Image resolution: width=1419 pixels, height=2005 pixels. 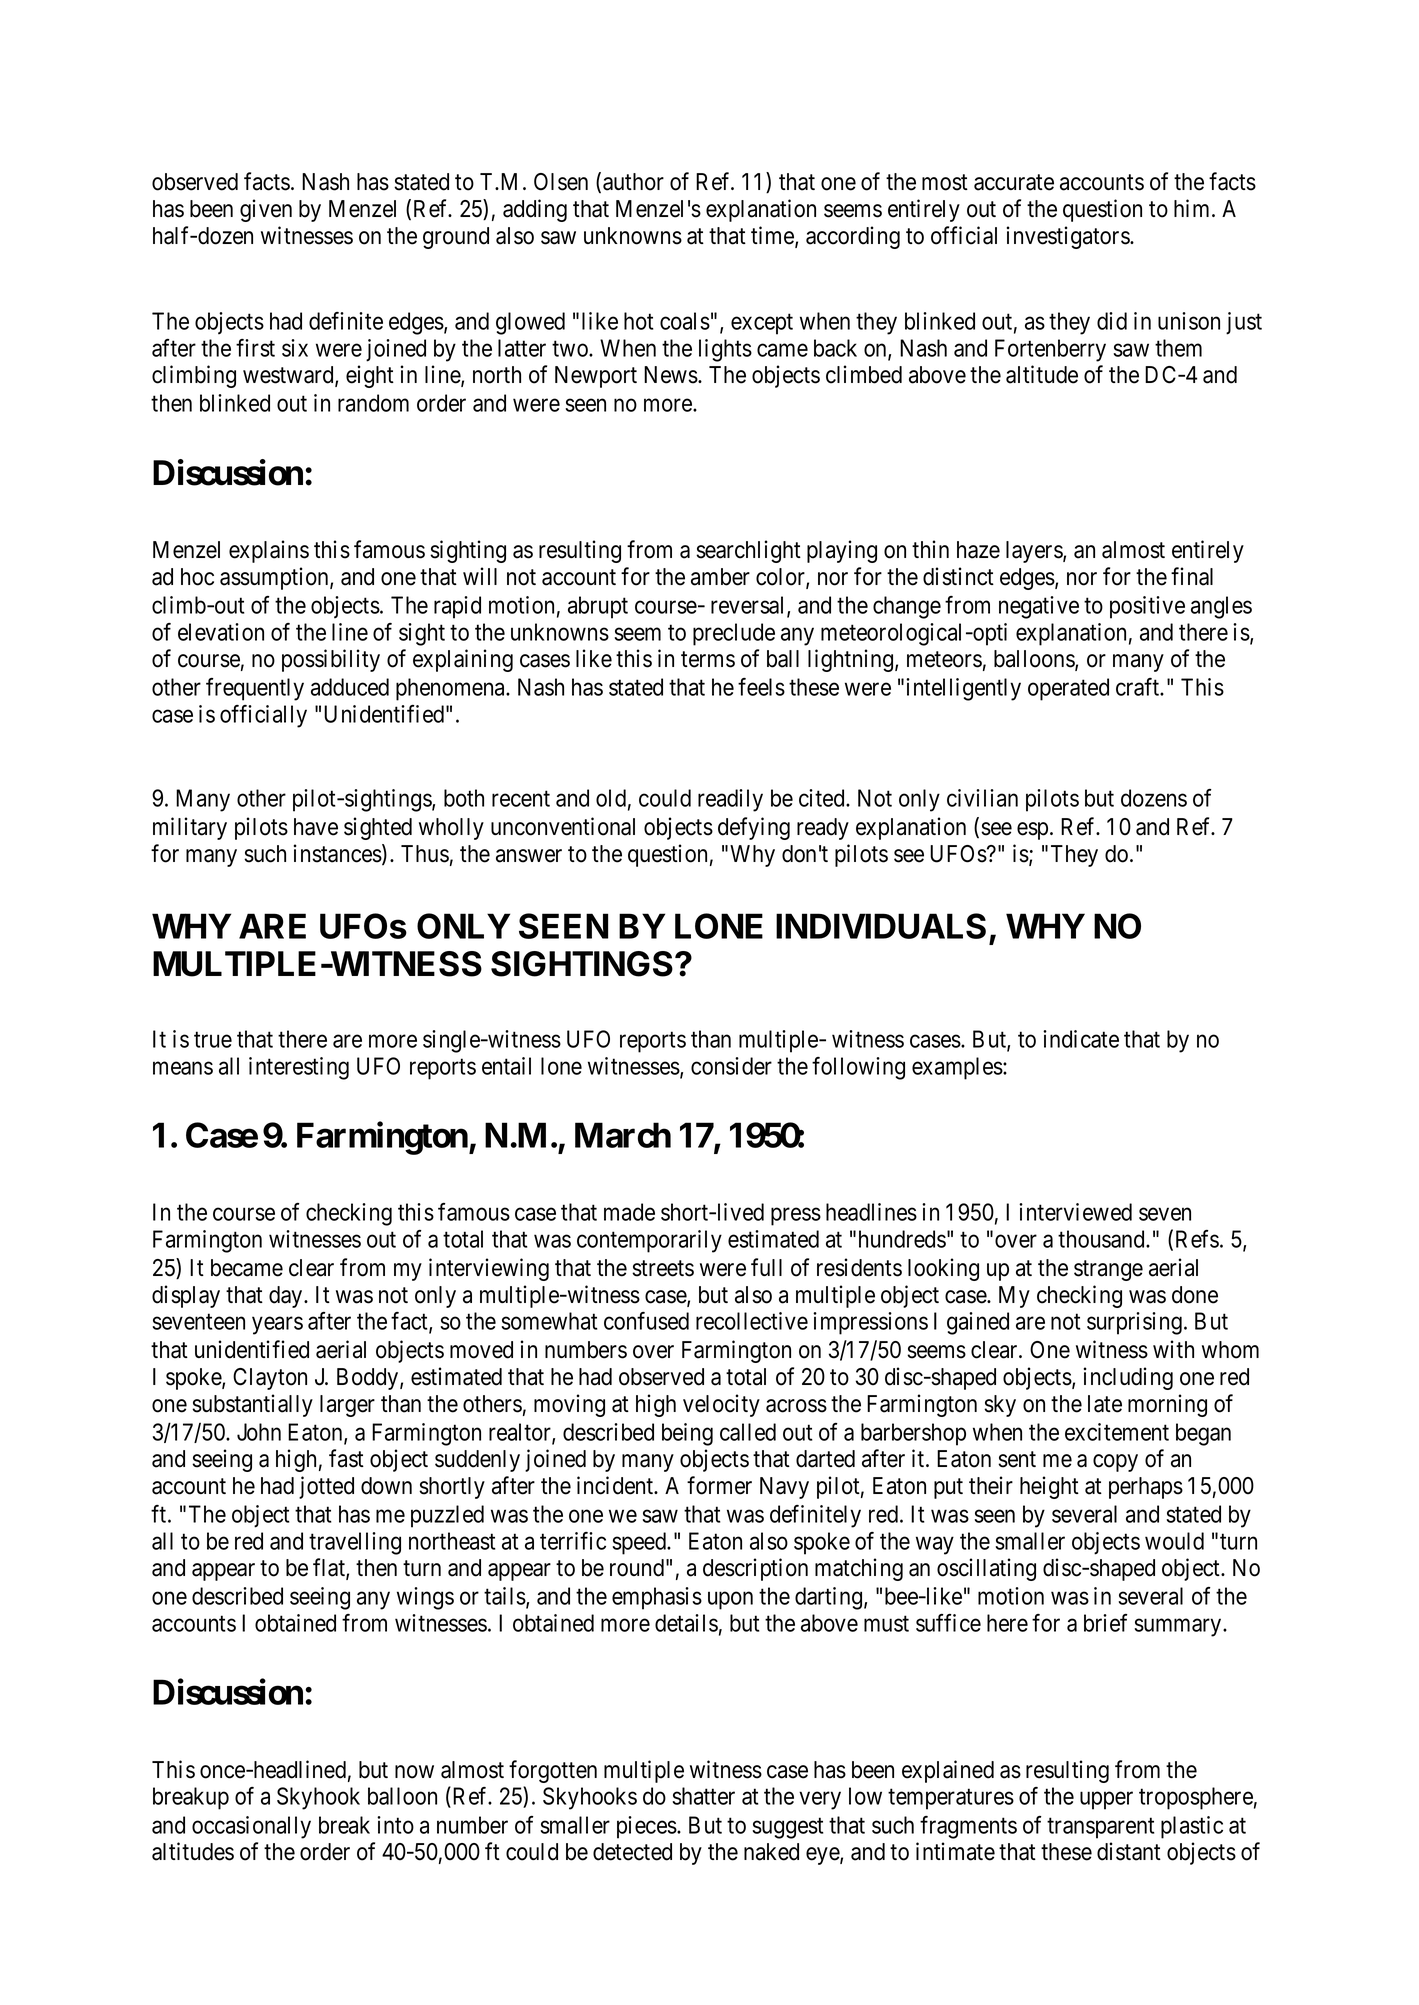 What do you see at coordinates (1106, 1801) in the screenshot?
I see `upper` at bounding box center [1106, 1801].
